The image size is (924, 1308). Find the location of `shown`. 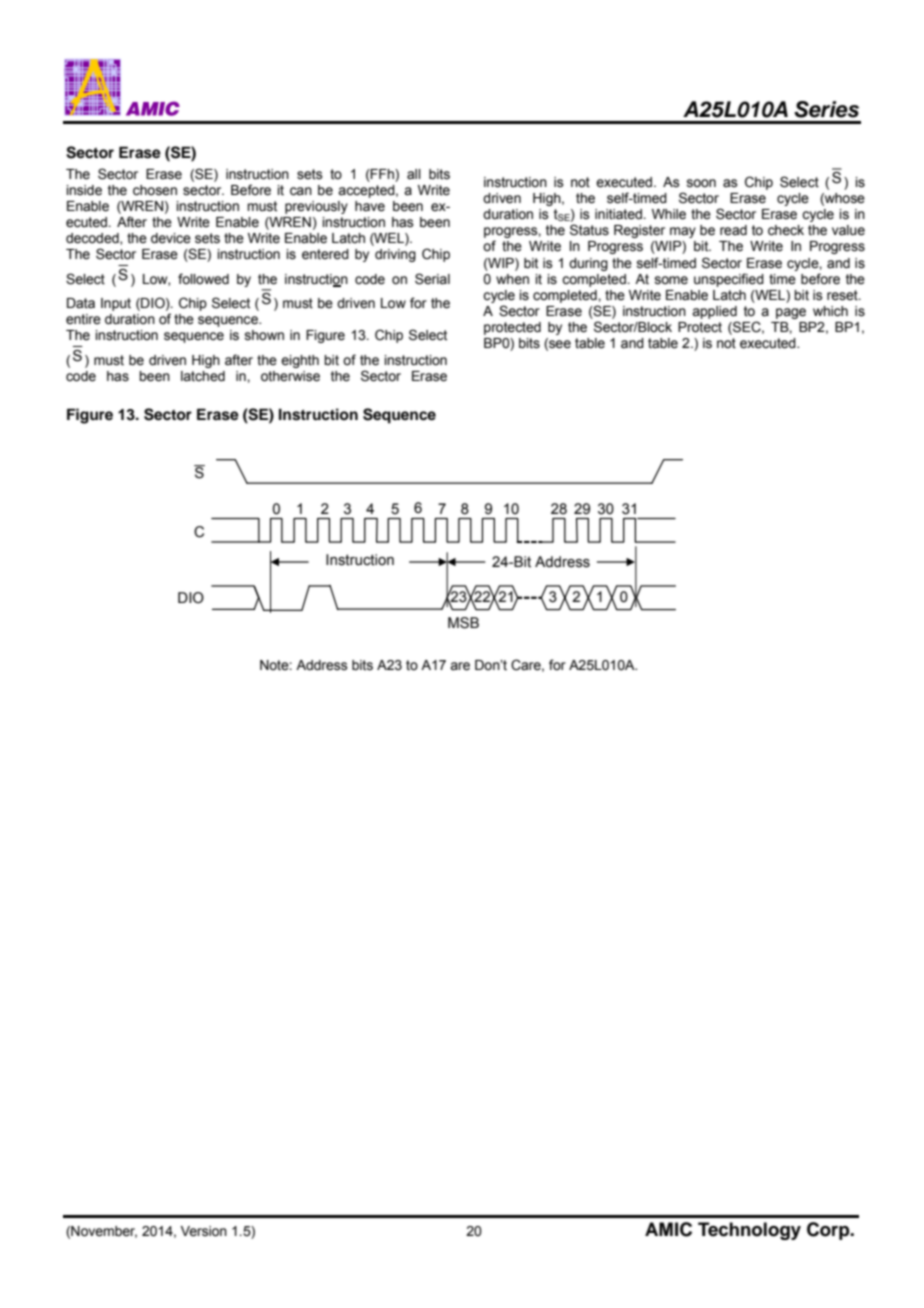

shown is located at coordinates (264, 335).
